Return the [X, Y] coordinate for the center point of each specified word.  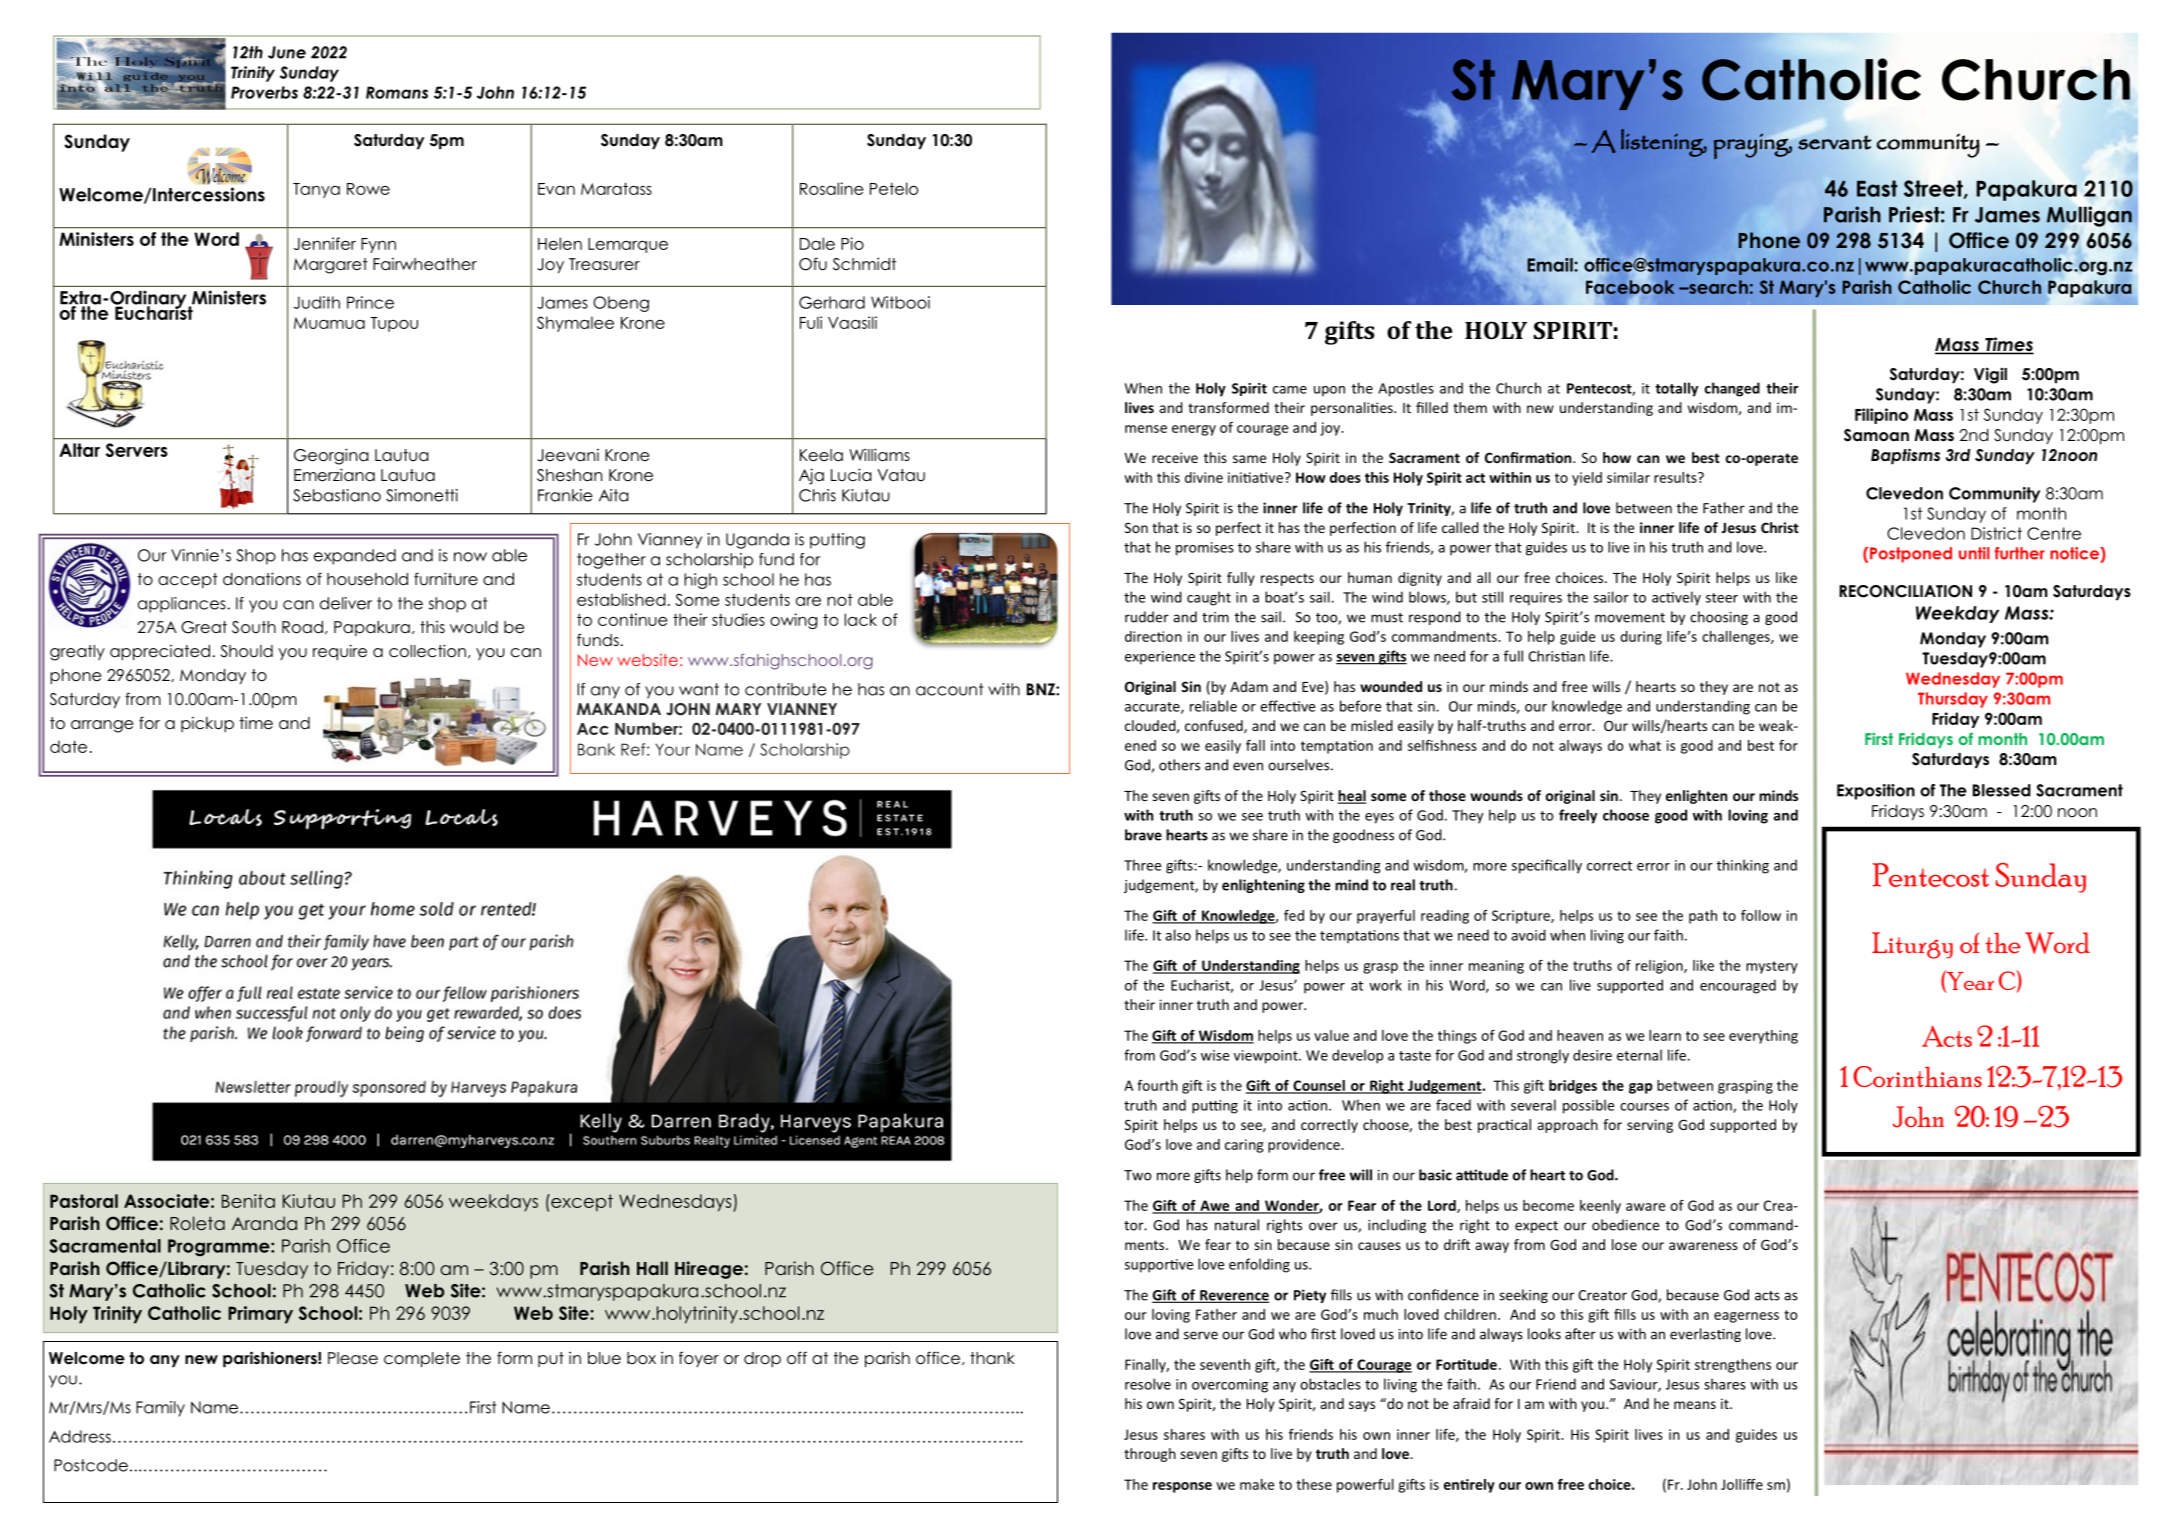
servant [1834, 142]
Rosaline [831, 188]
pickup [207, 724]
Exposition [1876, 792]
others [1179, 765]
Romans [397, 92]
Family [160, 1409]
